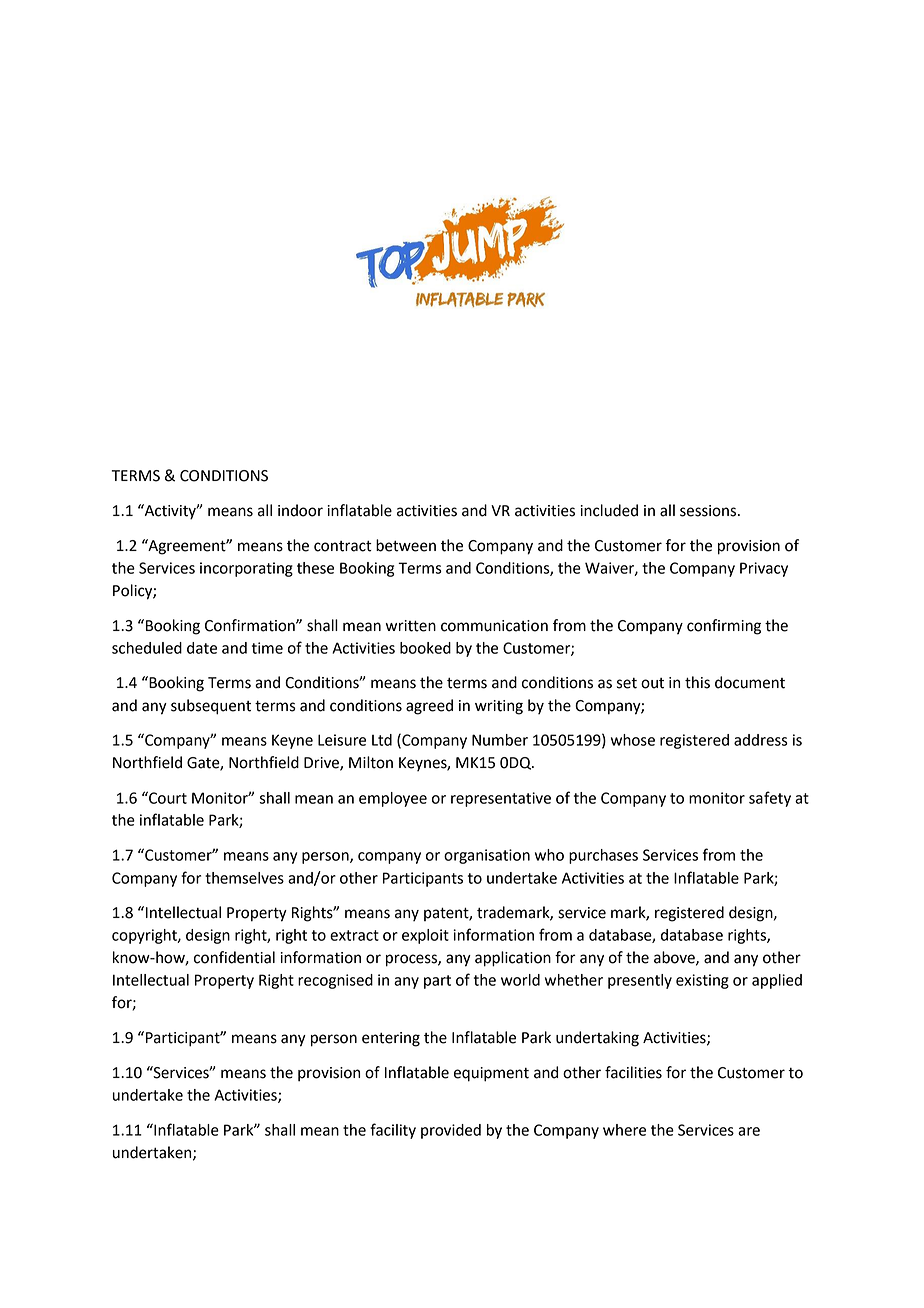 This page has height=1308, width=924. I want to click on booked, so click(425, 648).
